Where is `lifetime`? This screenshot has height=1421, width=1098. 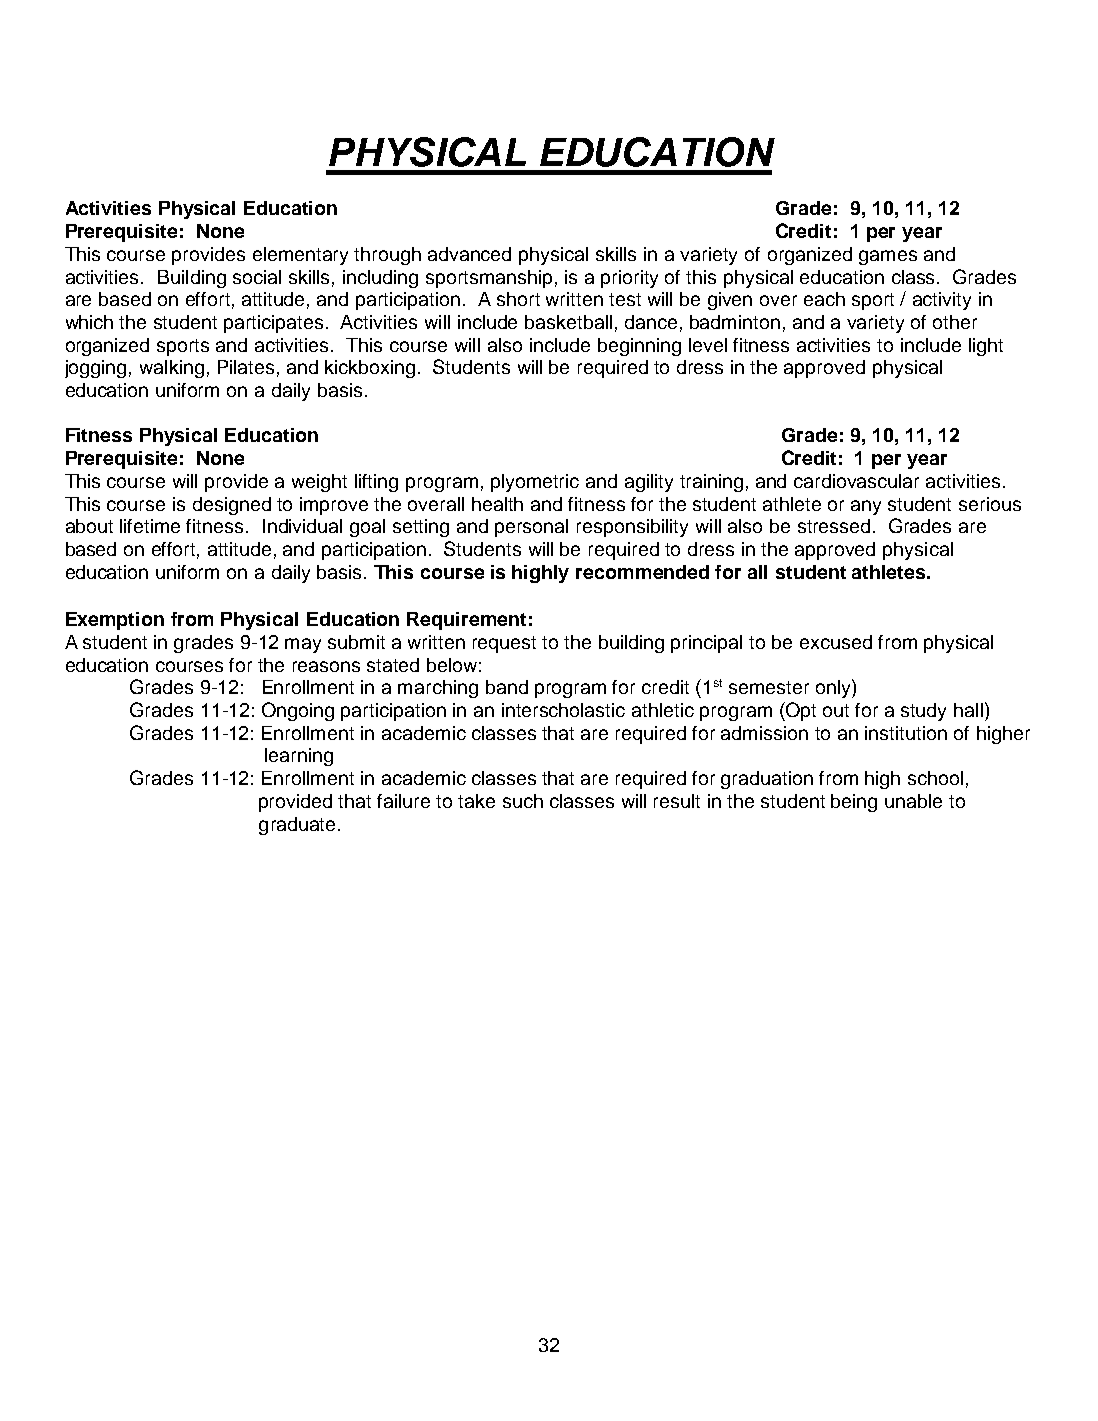 lifetime is located at coordinates (150, 526).
